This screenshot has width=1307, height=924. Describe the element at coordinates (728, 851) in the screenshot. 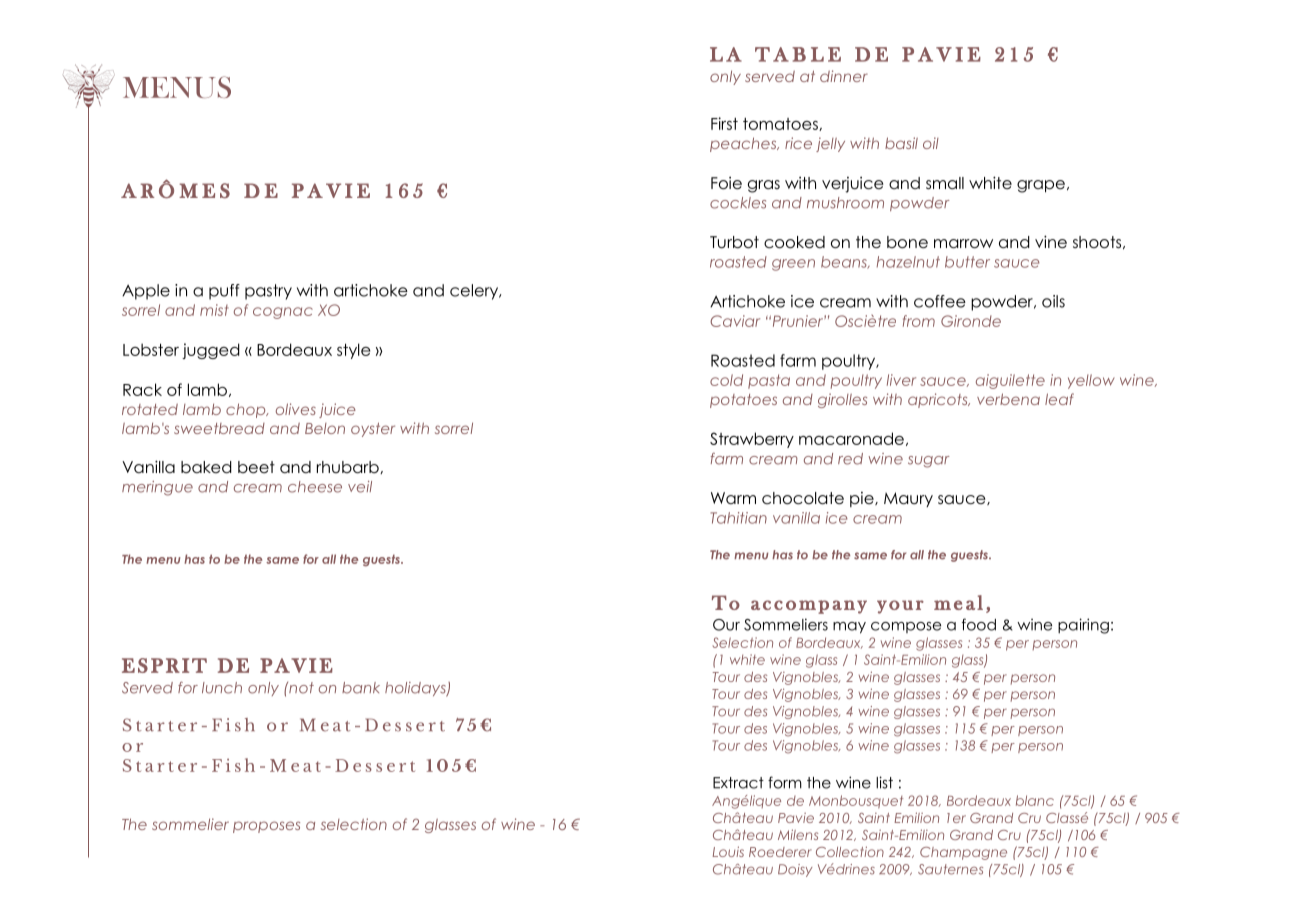

I see `Louis` at that location.
